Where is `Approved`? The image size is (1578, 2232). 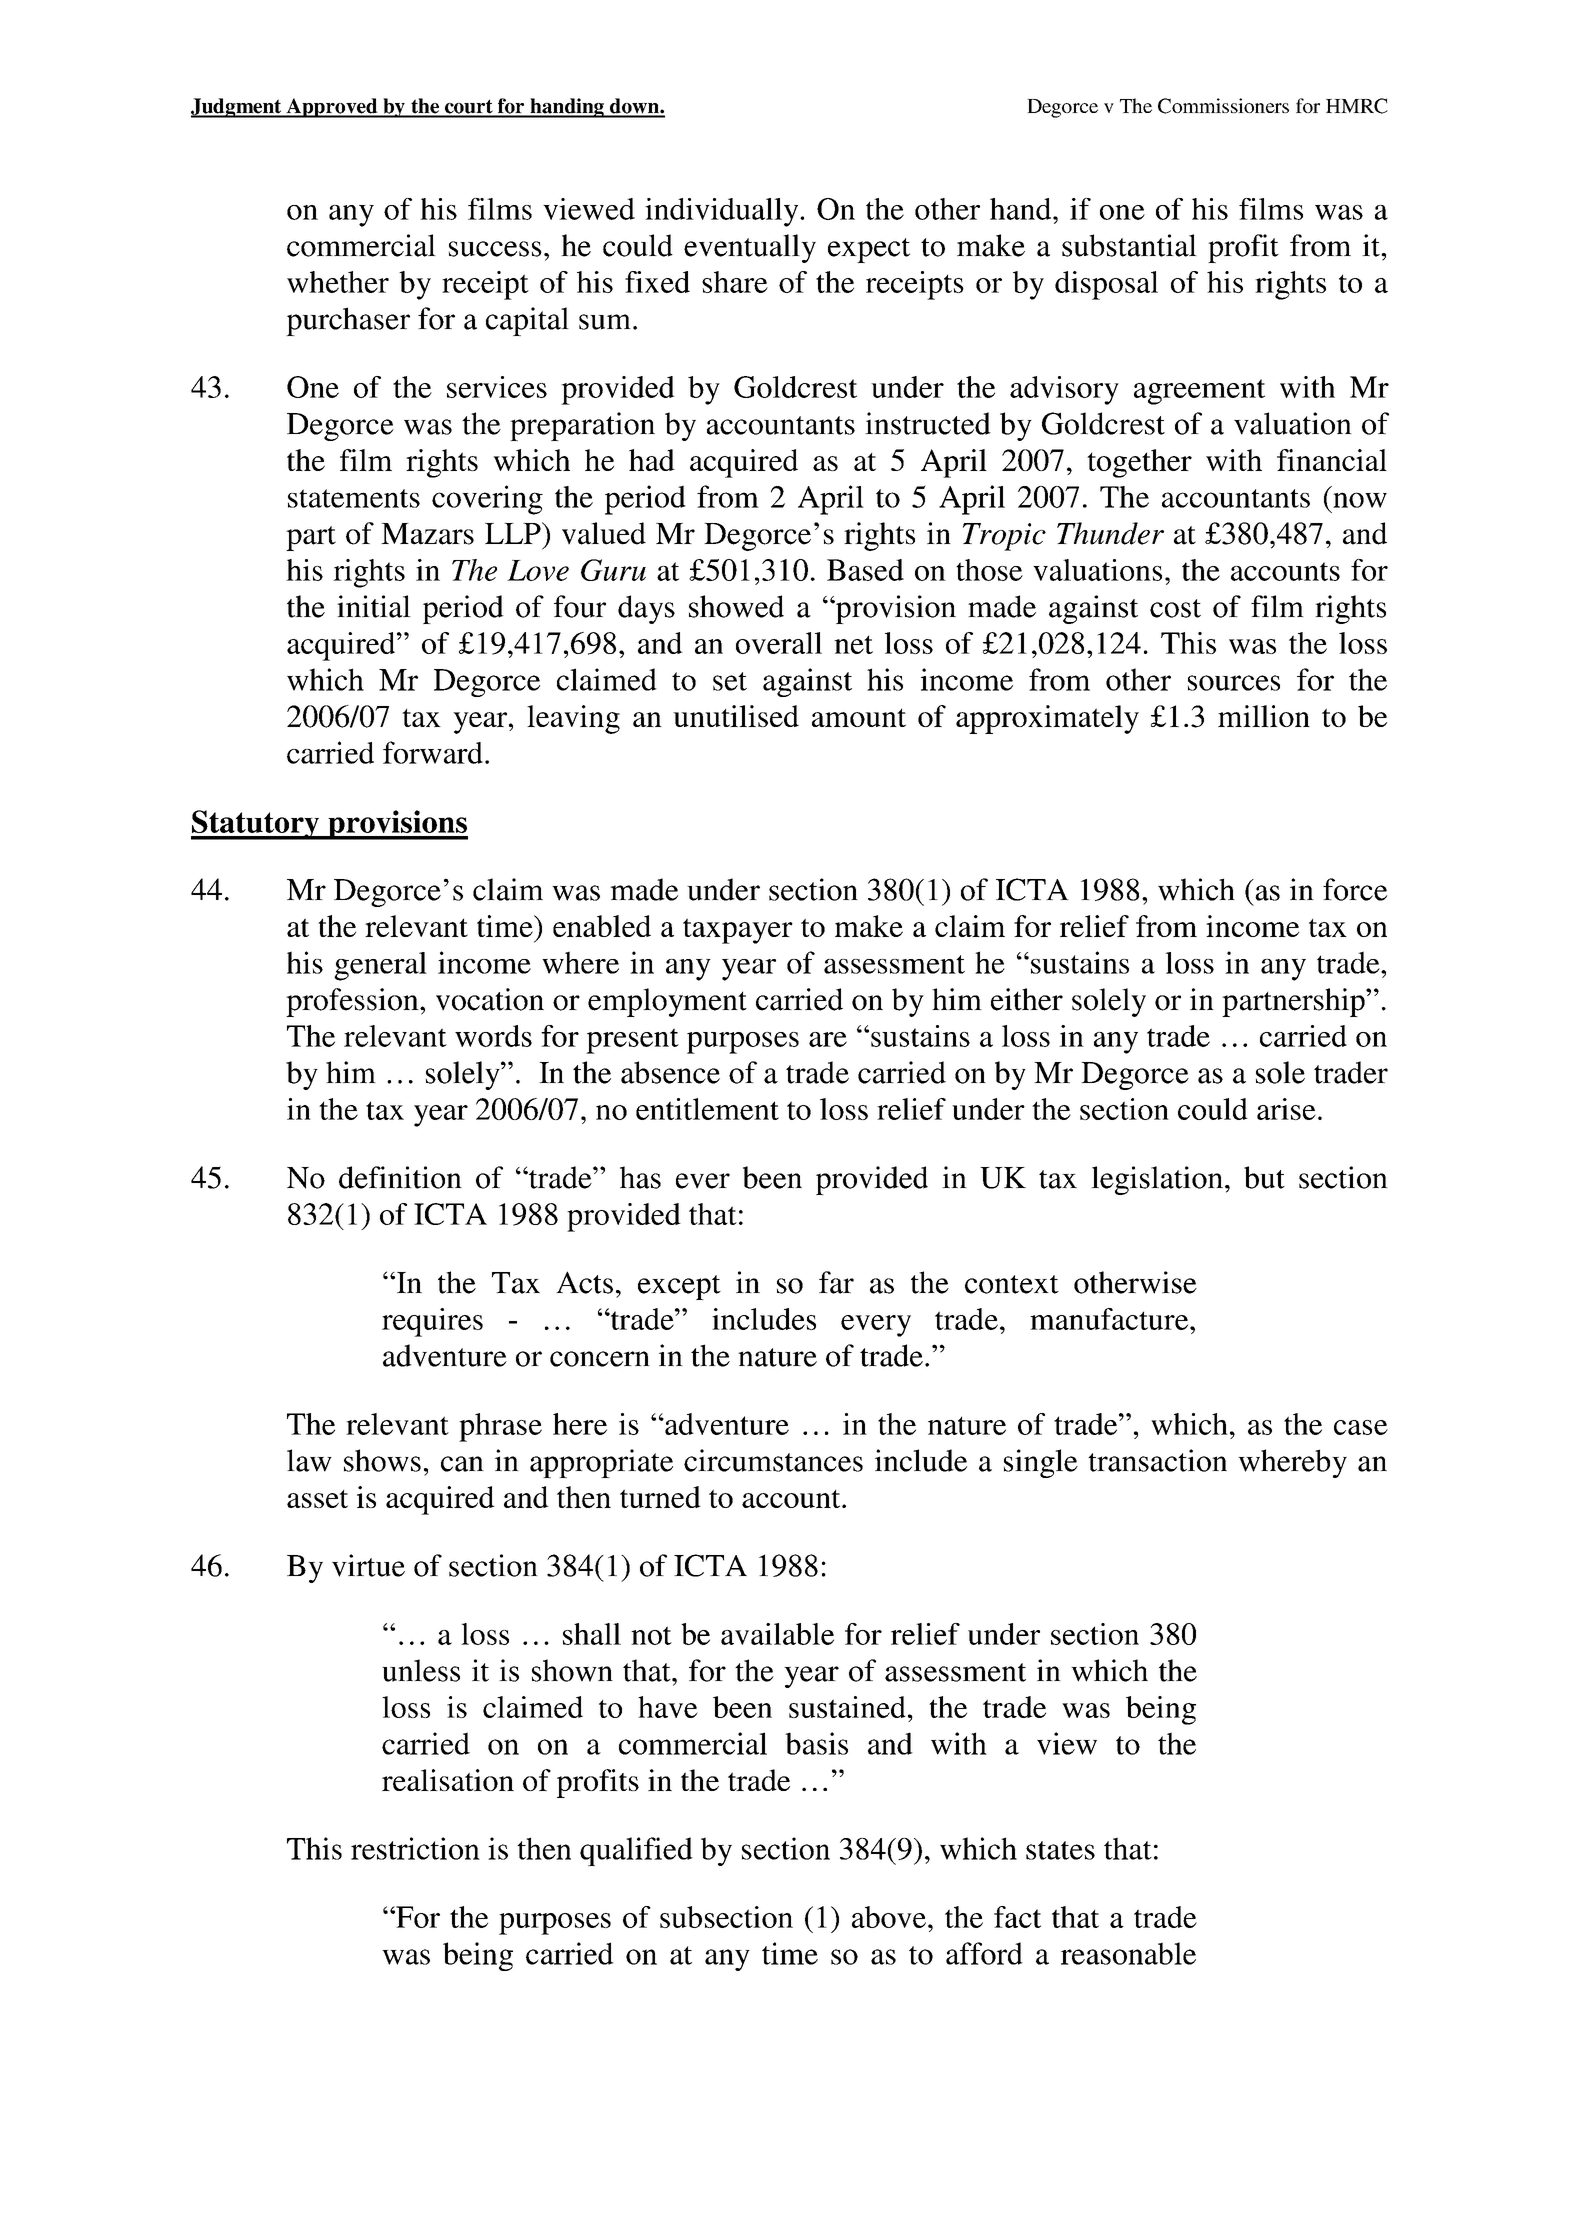 Approved is located at coordinates (332, 108).
